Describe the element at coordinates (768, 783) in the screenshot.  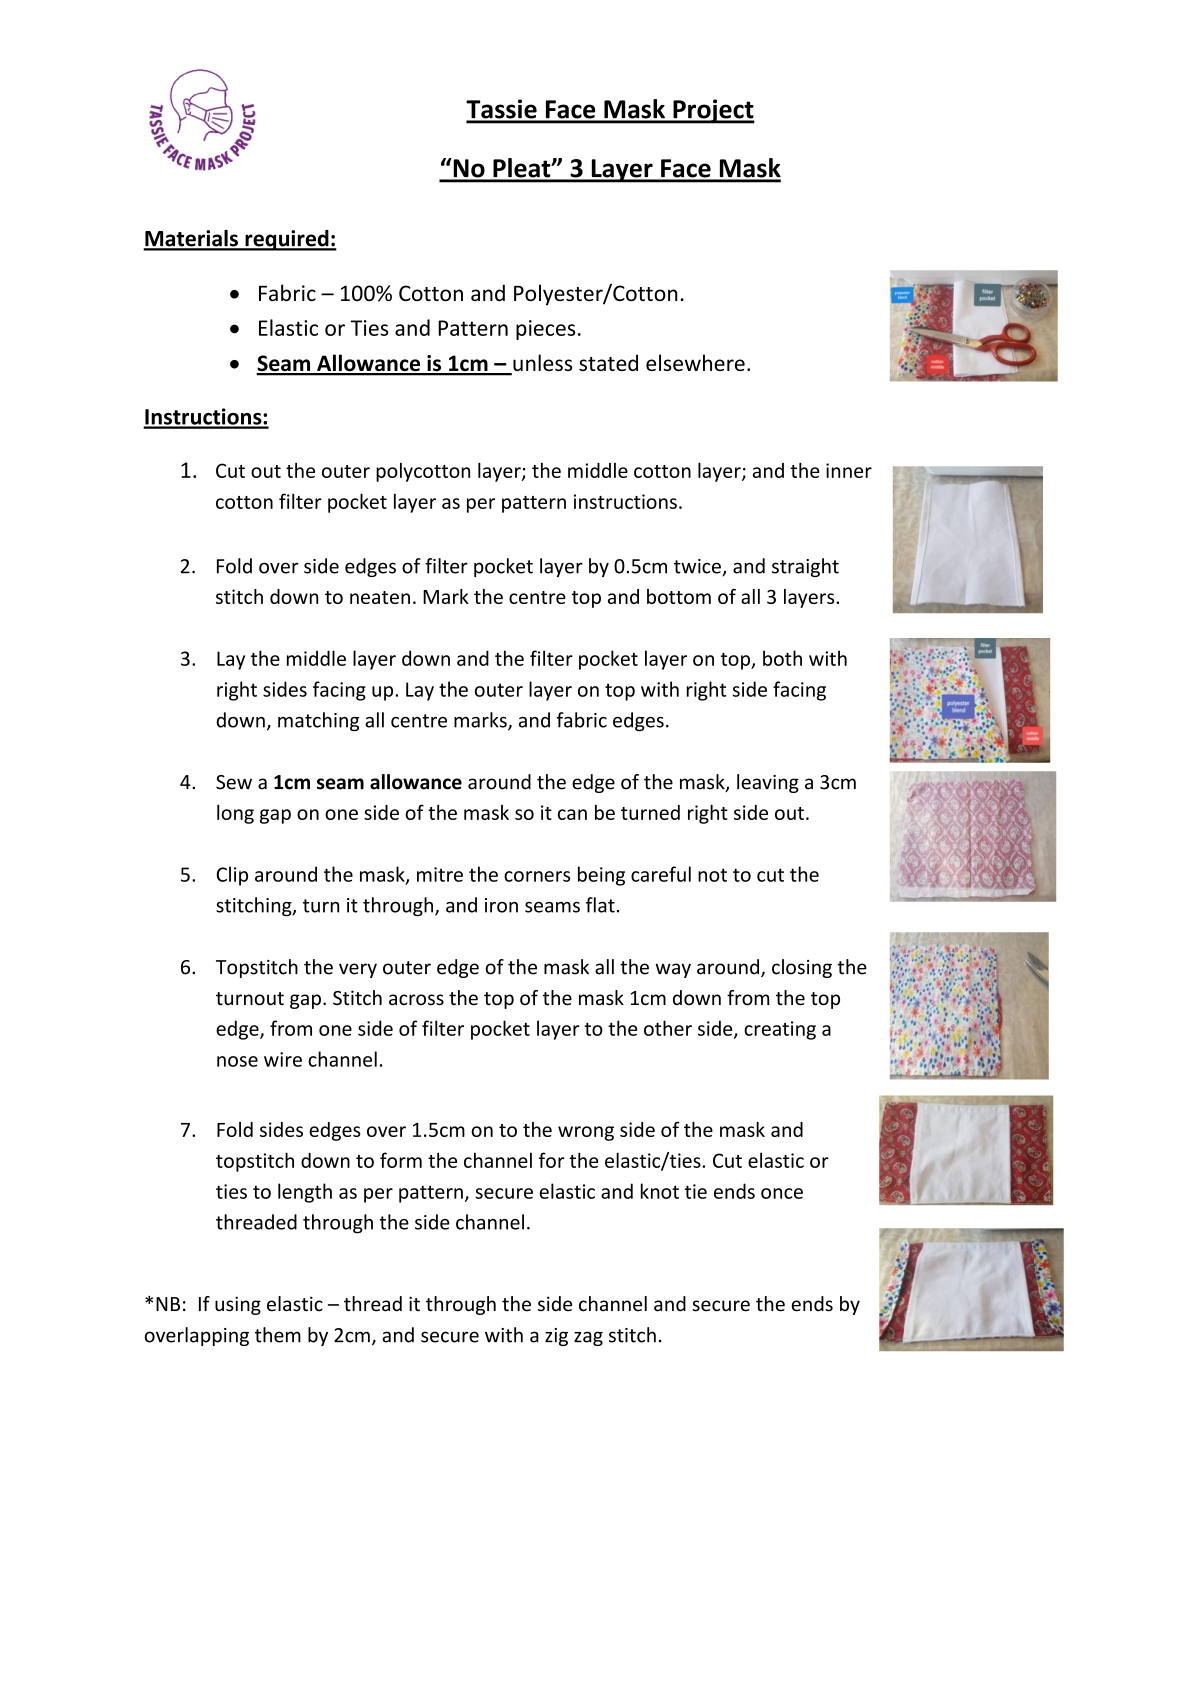
I see `leaving` at that location.
